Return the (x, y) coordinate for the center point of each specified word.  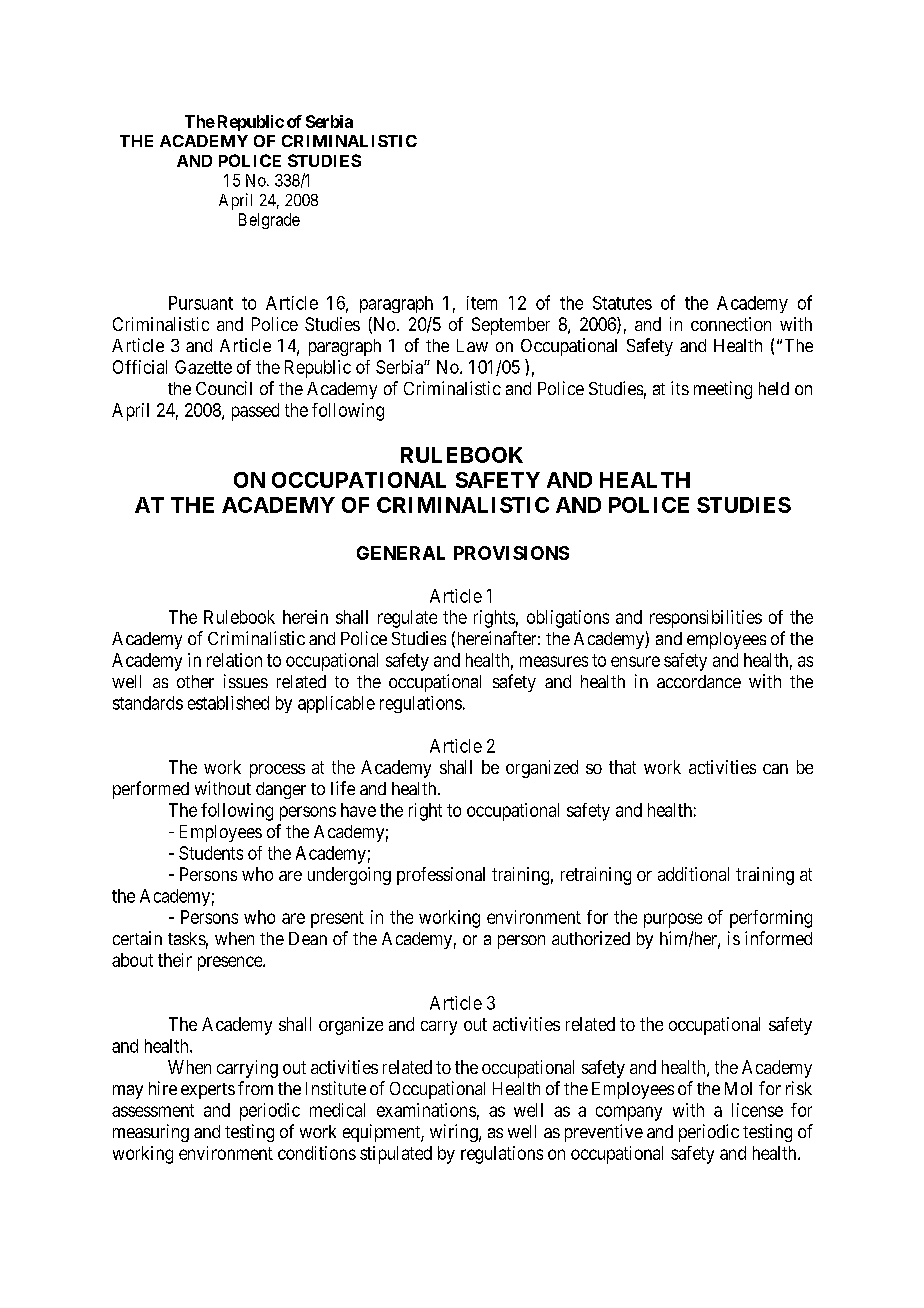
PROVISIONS (511, 553)
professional (441, 876)
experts (208, 1091)
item (482, 303)
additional (693, 874)
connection (731, 324)
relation (234, 660)
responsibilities (706, 619)
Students (211, 853)
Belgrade (269, 221)
